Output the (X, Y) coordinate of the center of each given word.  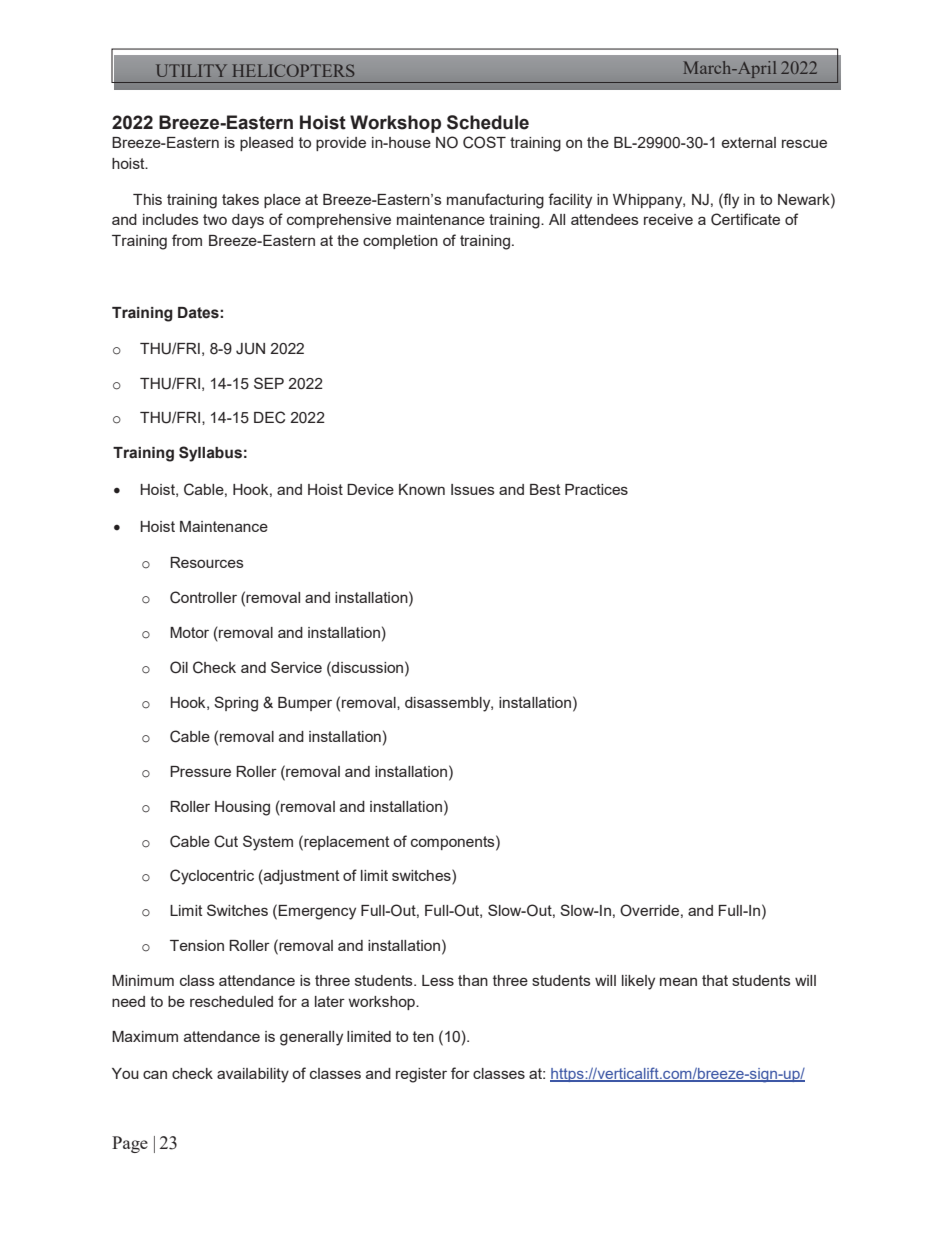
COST (484, 142)
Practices (596, 489)
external (749, 142)
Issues (473, 489)
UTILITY (191, 70)
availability (253, 1075)
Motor (189, 632)
